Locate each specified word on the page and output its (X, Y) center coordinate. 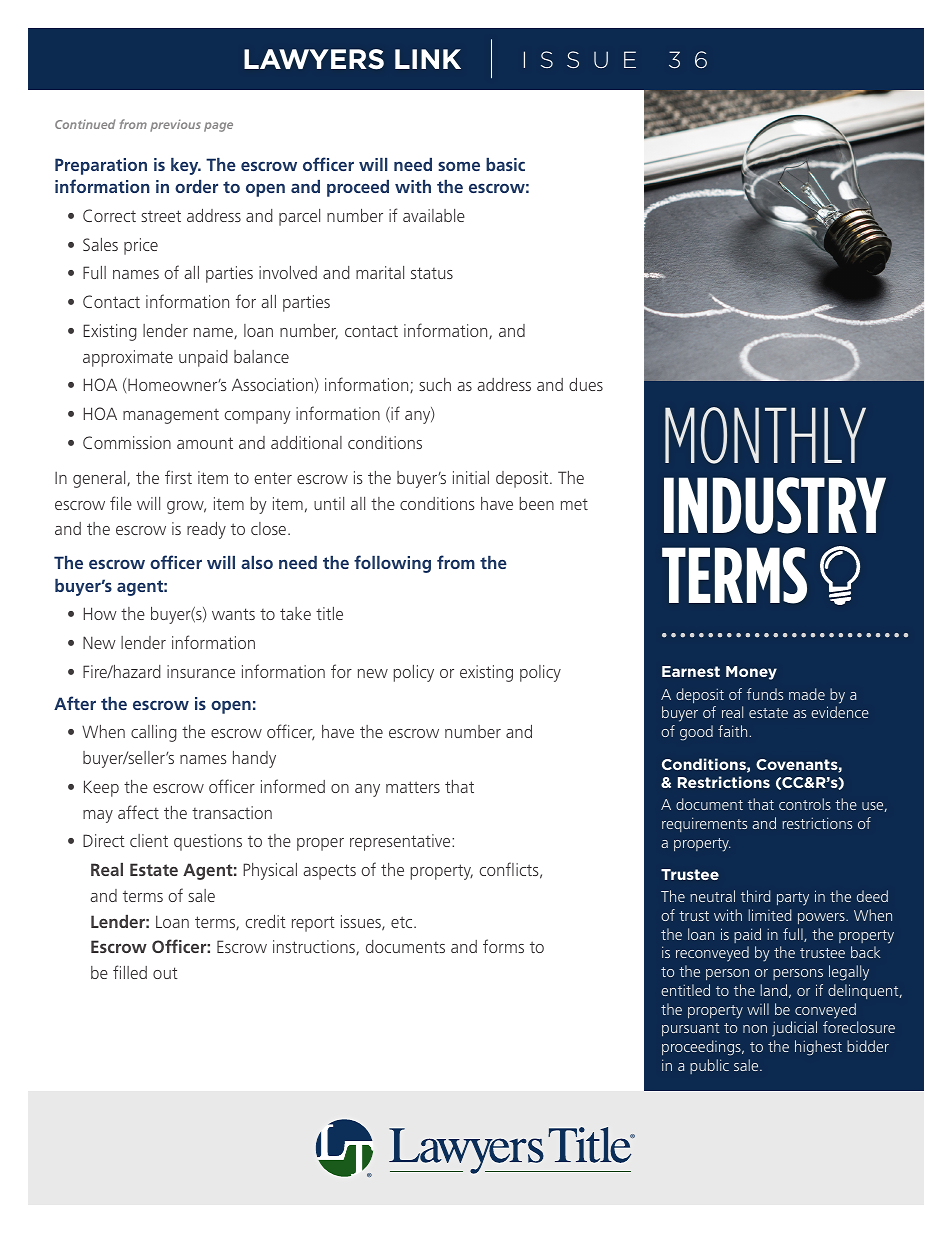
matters (413, 787)
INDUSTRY (775, 505)
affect (138, 812)
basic (505, 164)
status (432, 273)
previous (175, 125)
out (165, 973)
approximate (128, 358)
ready (206, 530)
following (392, 564)
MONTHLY (765, 435)
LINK (428, 59)
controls (805, 804)
